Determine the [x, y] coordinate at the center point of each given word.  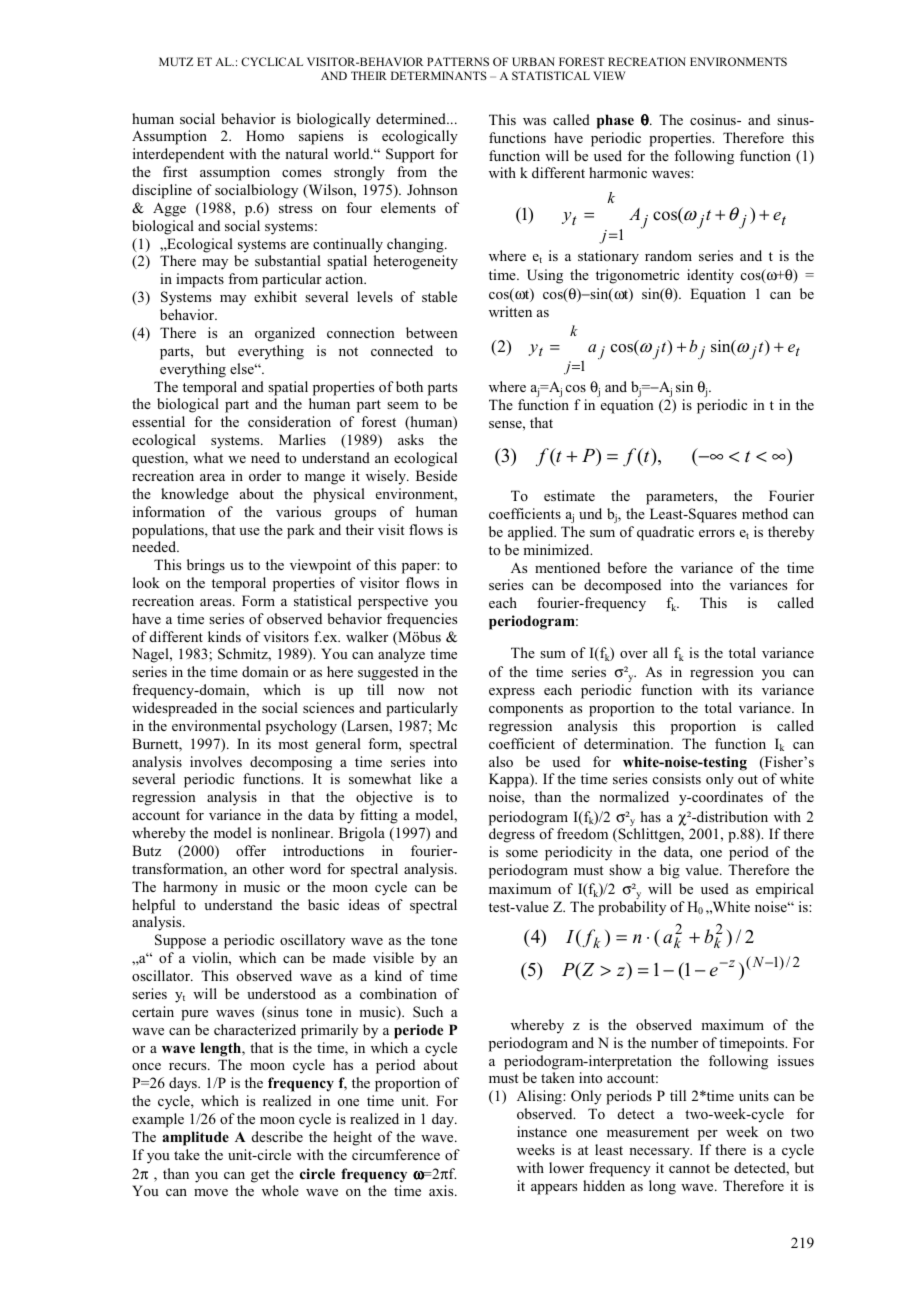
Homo [265, 135]
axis [442, 1190]
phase [615, 121]
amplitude [195, 1138]
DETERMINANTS [438, 75]
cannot [689, 1168]
